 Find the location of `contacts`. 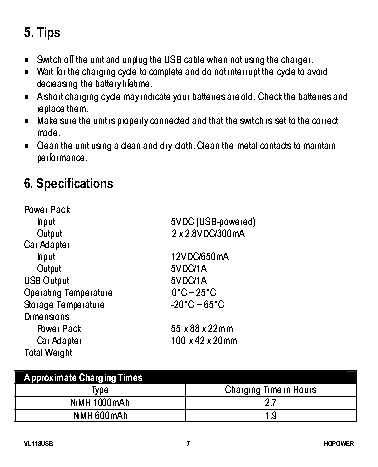

contacts is located at coordinates (275, 145).
